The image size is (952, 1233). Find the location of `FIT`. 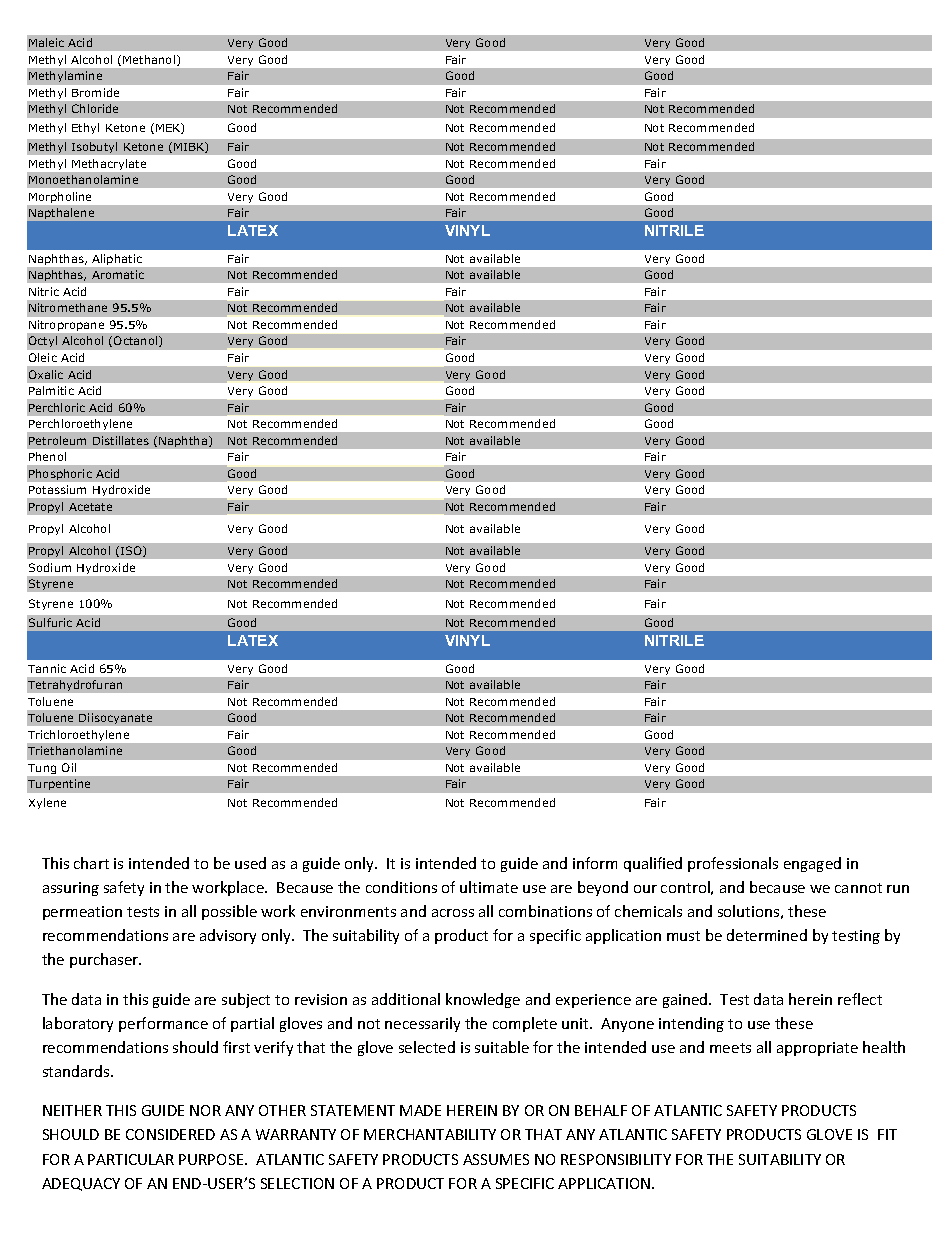

FIT is located at coordinates (887, 1134).
